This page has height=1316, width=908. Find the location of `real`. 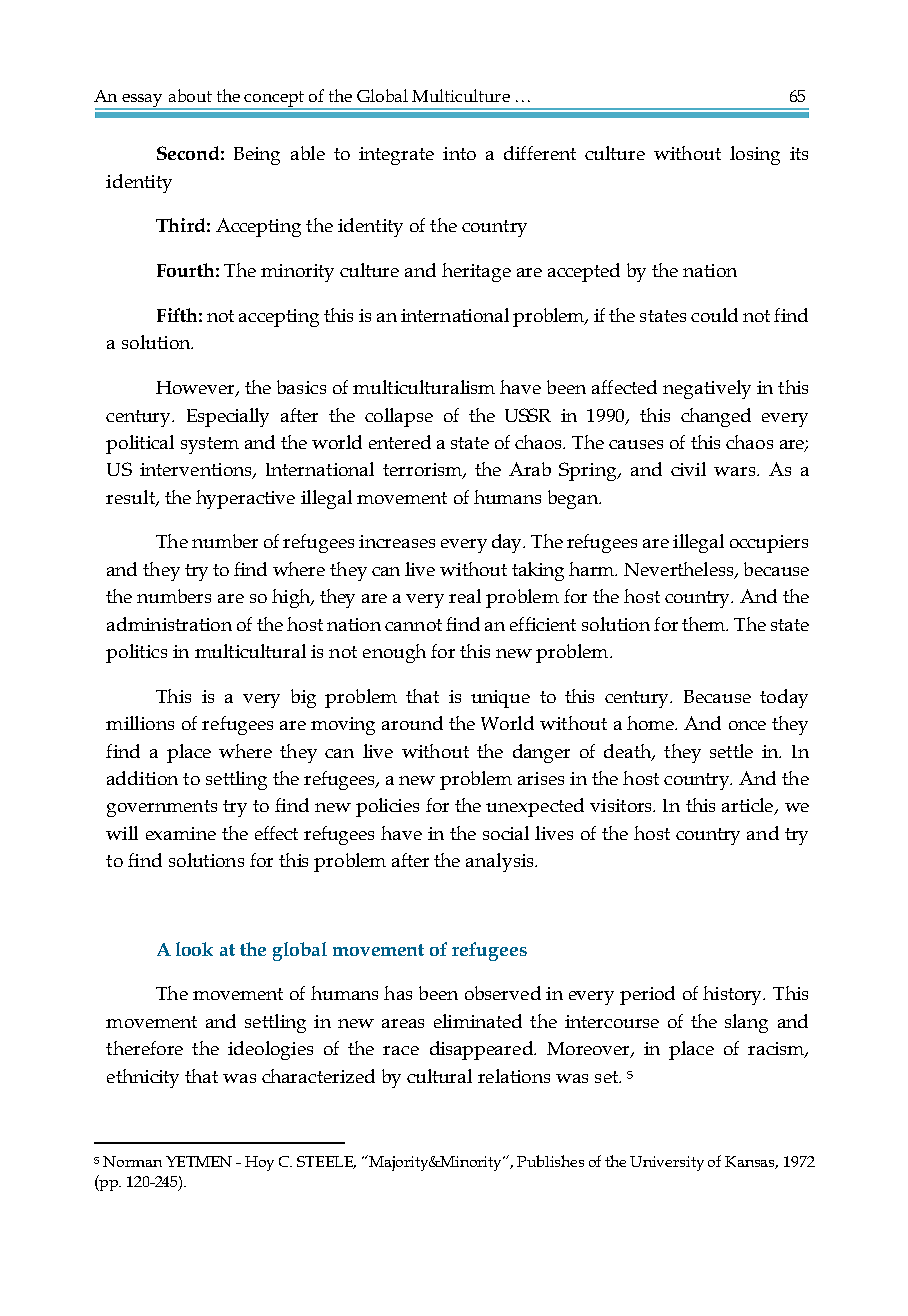

real is located at coordinates (465, 596).
